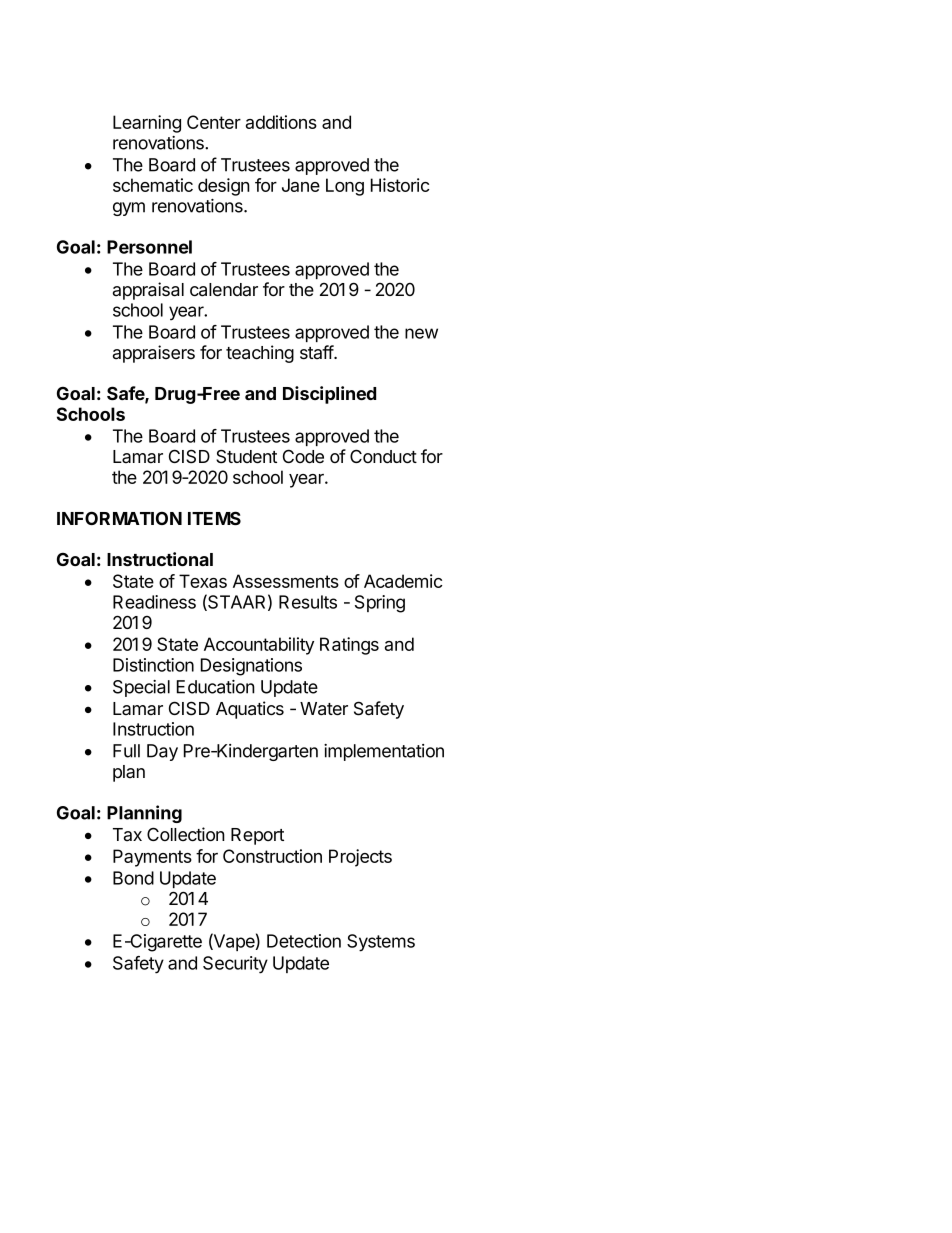  Describe the element at coordinates (403, 581) in the screenshot. I see `Academic` at that location.
